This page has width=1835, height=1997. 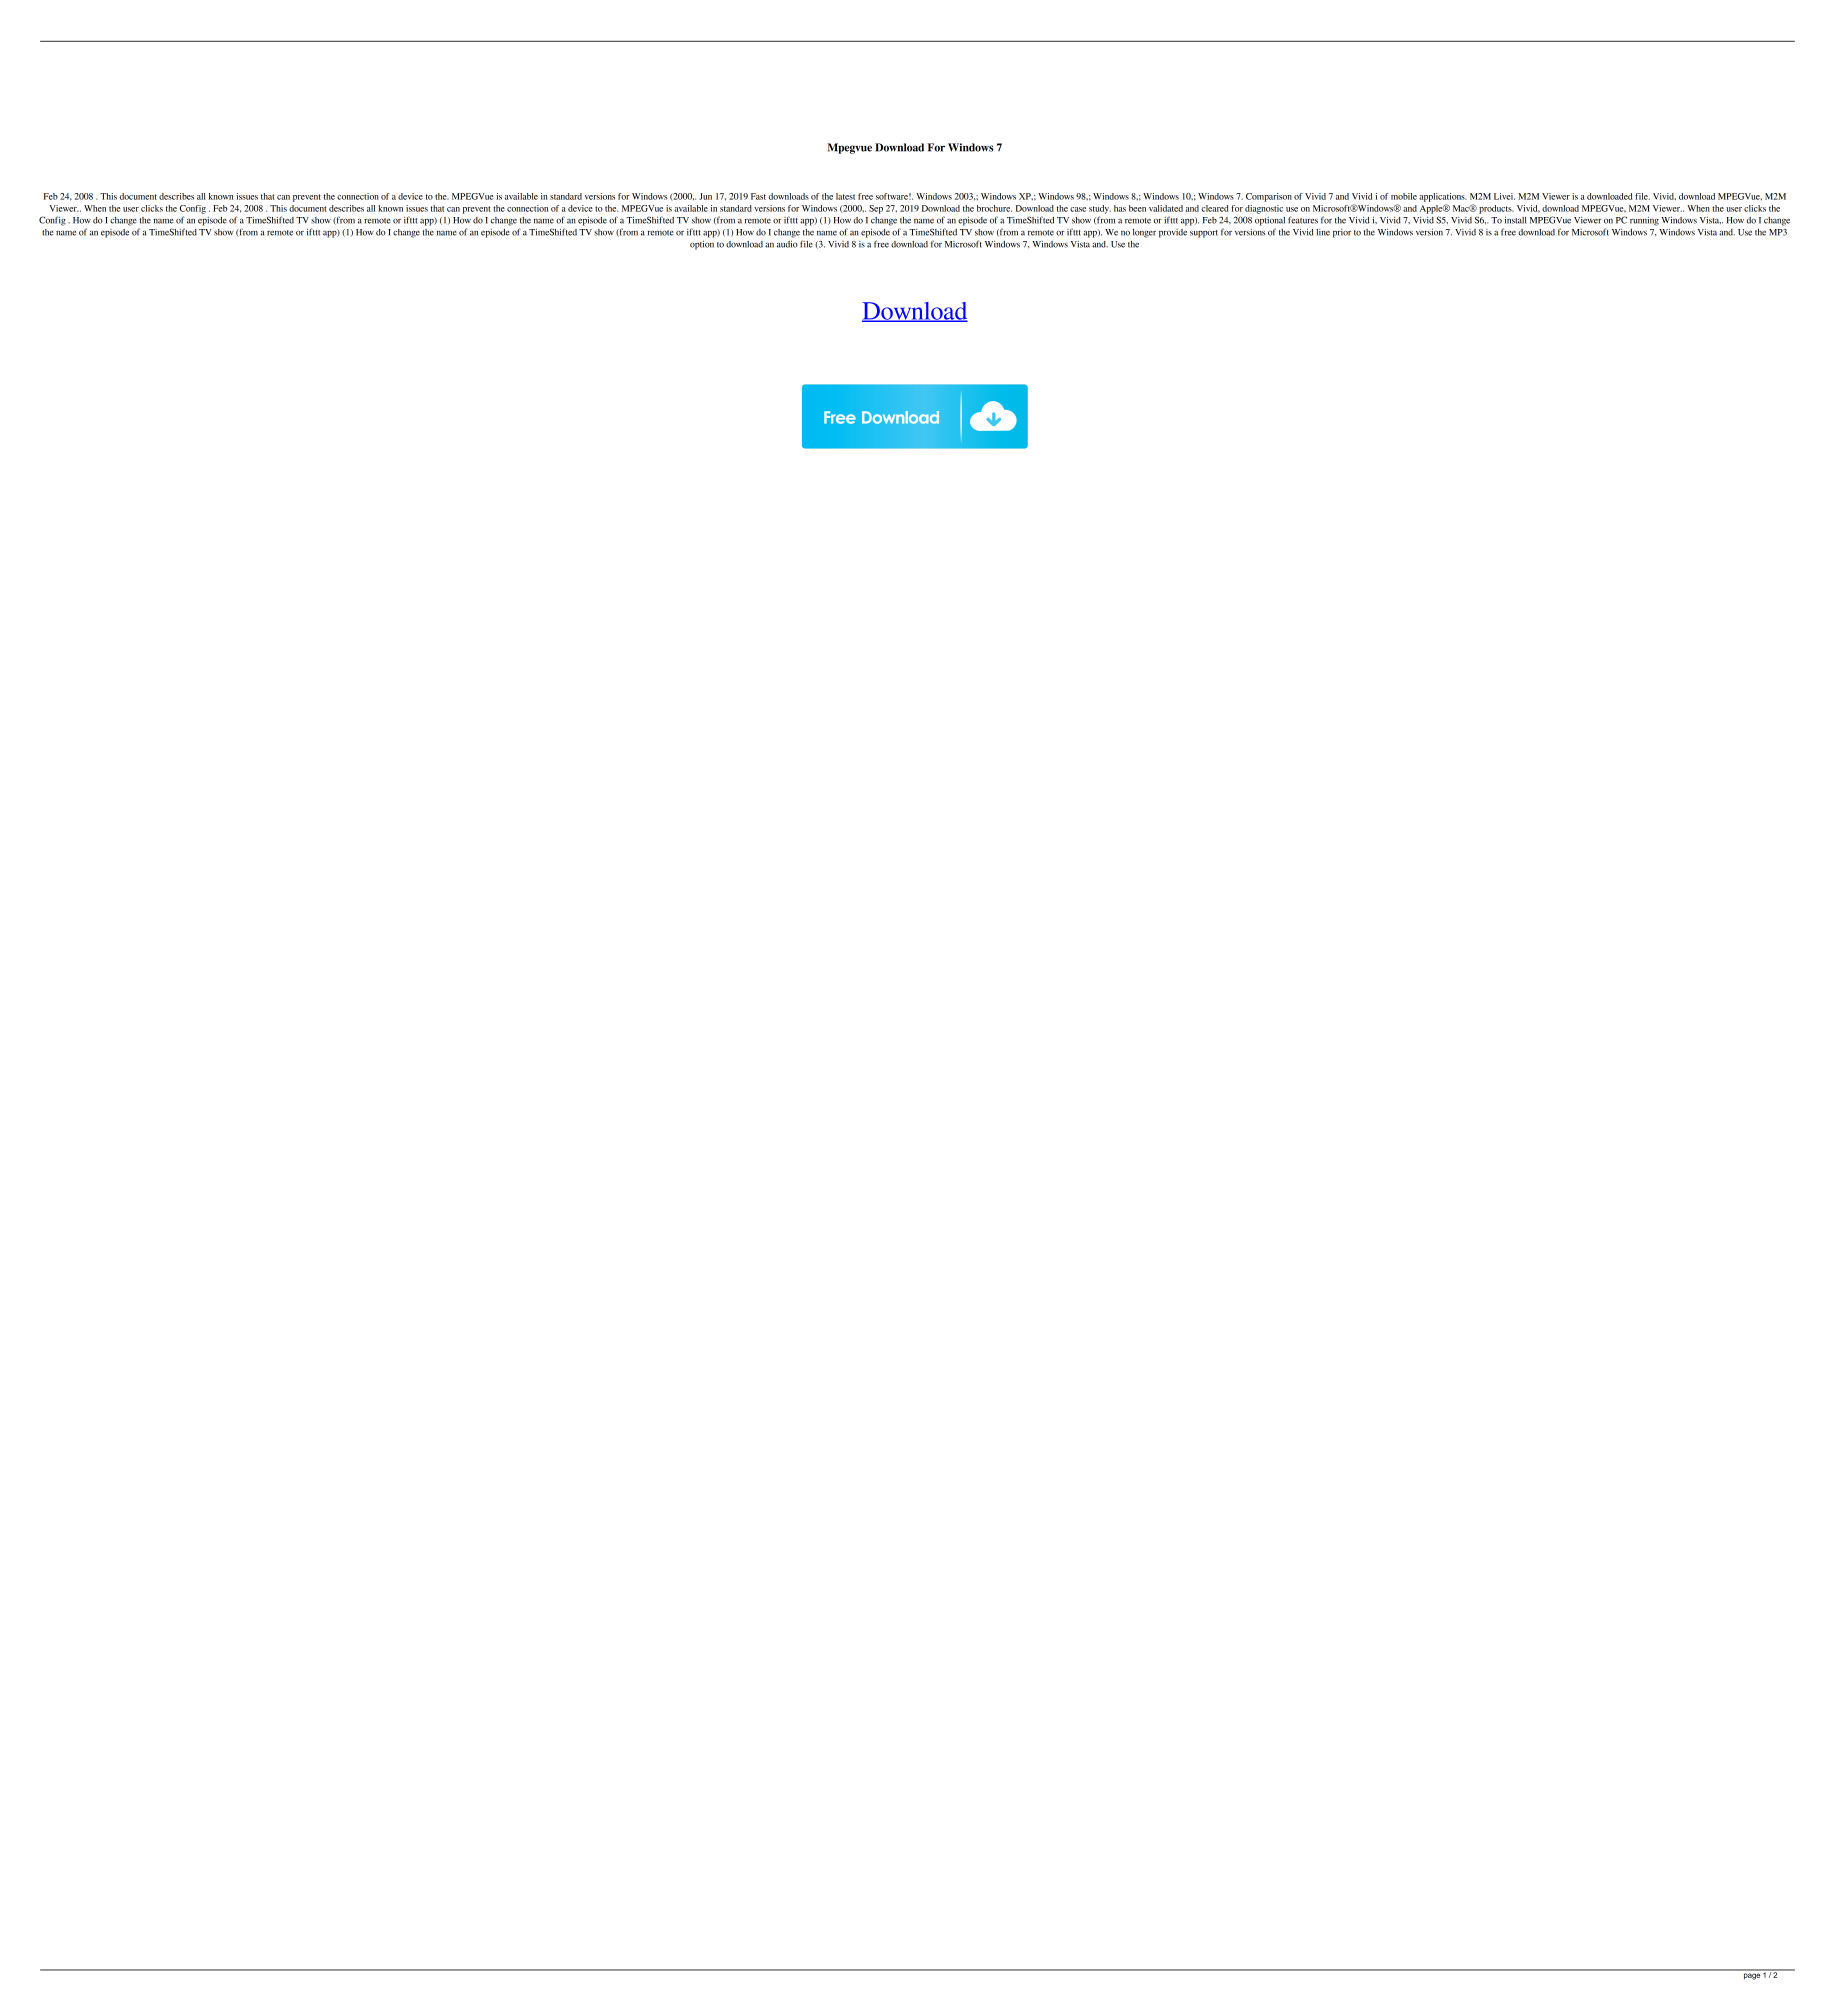 What do you see at coordinates (1144, 233) in the page?
I see `longer` at bounding box center [1144, 233].
